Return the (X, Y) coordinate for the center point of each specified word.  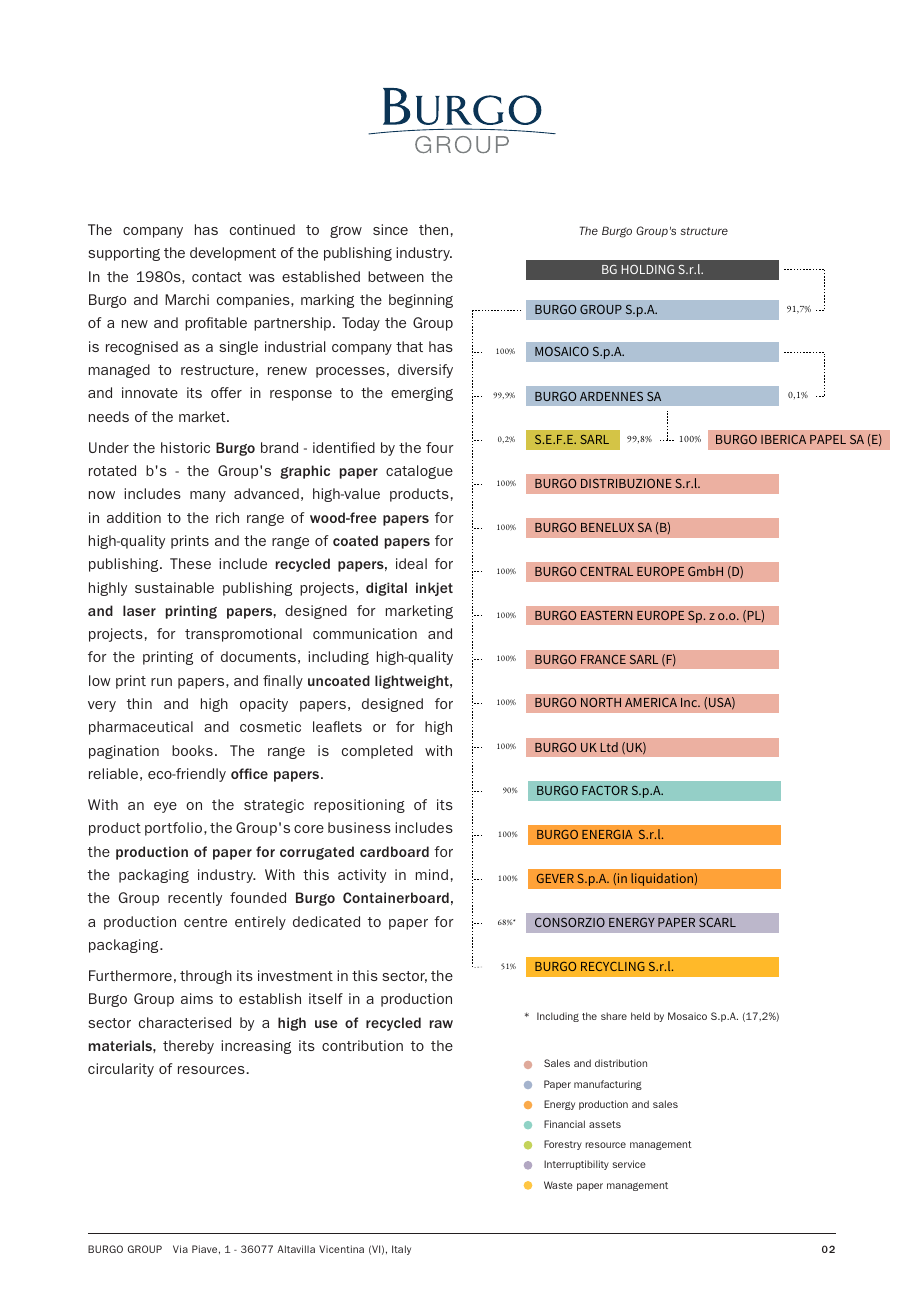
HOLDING (648, 269)
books (192, 750)
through (206, 977)
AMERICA (651, 702)
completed (377, 752)
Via (180, 1249)
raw (441, 1024)
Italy (401, 1250)
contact (217, 277)
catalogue (419, 472)
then (433, 229)
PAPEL (828, 439)
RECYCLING (613, 966)
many (208, 496)
